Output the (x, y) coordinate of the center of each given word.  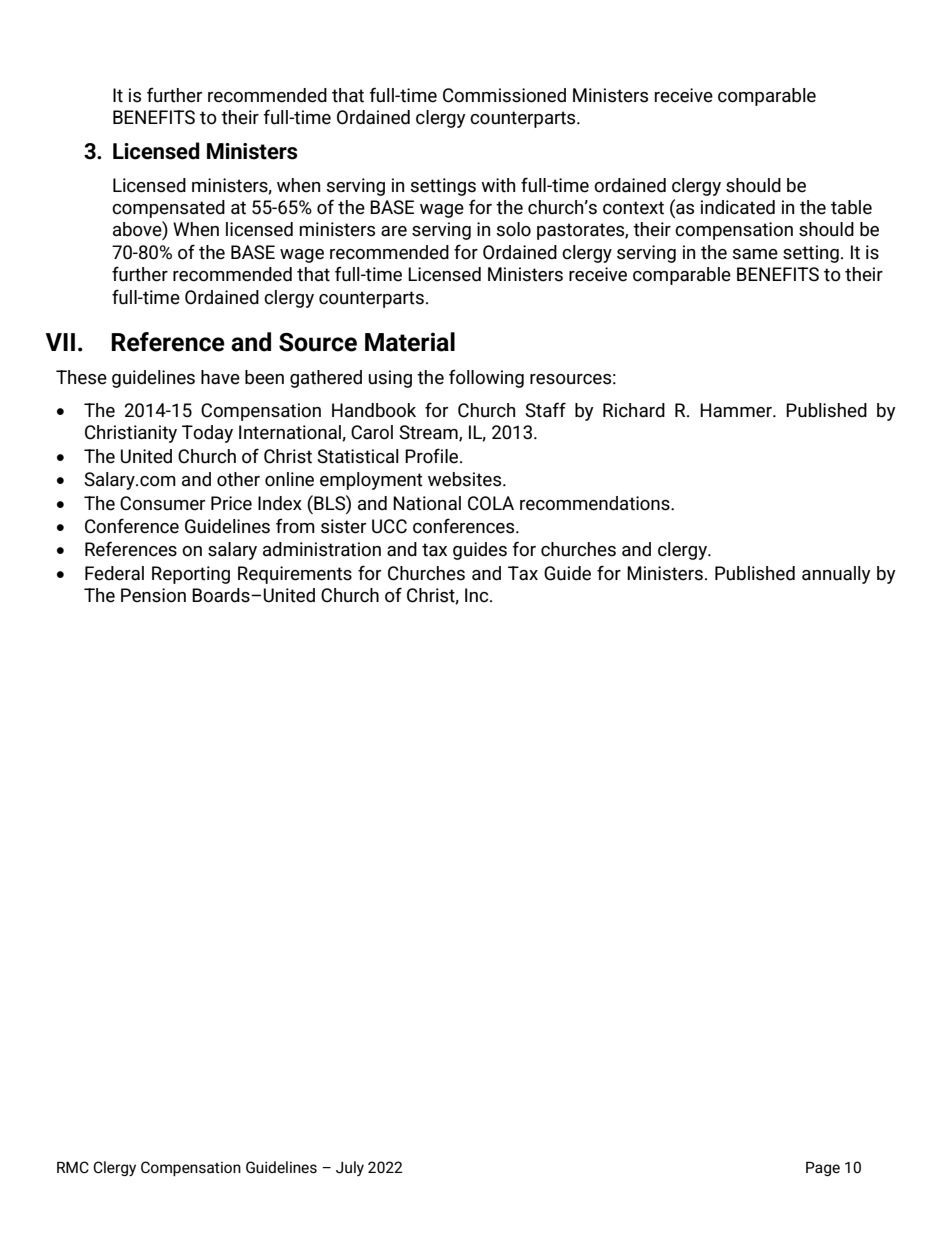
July (350, 1168)
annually (836, 575)
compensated (168, 209)
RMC (73, 1167)
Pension (153, 595)
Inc (478, 595)
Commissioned (504, 95)
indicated (738, 207)
